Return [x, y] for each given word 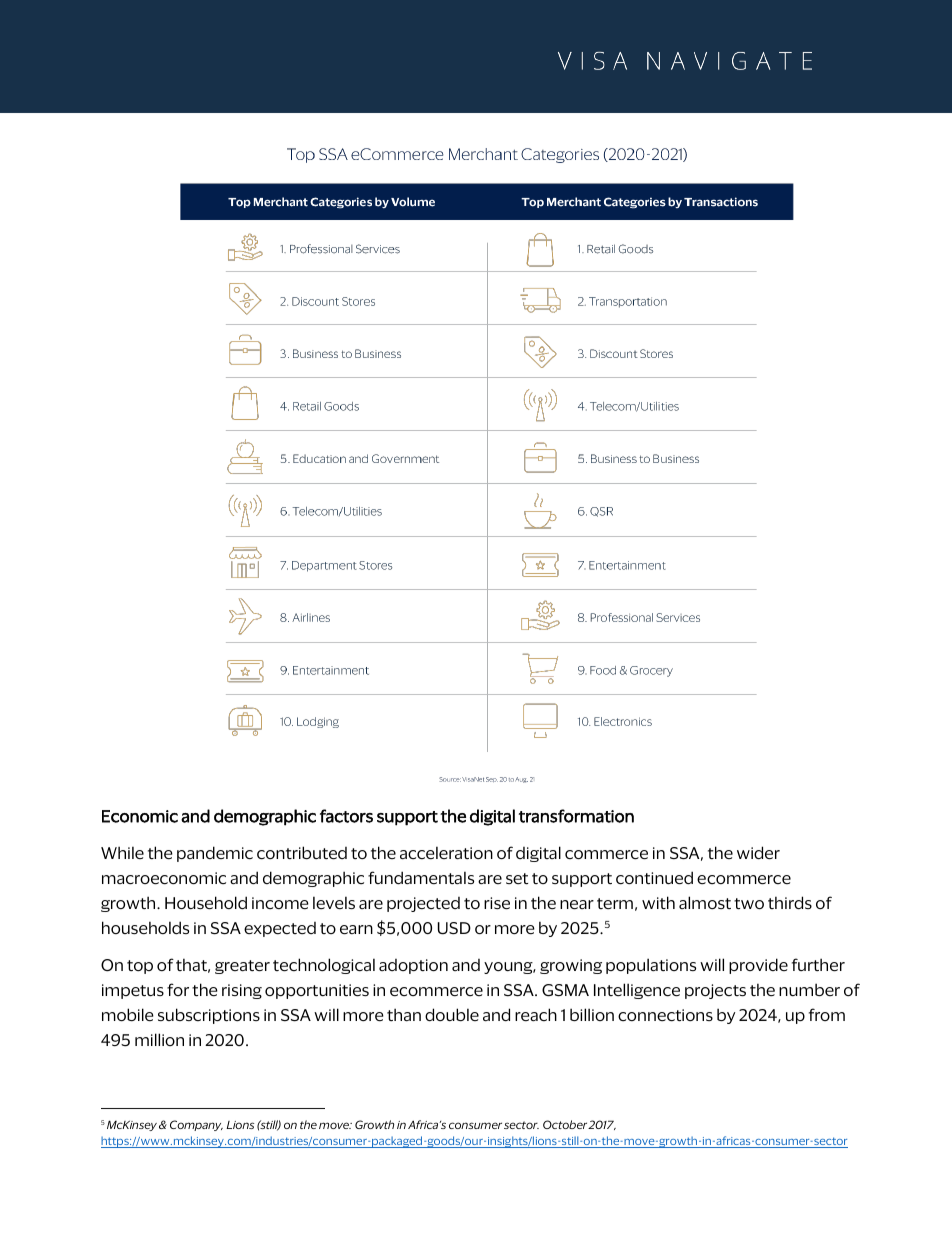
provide [758, 966]
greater [242, 967]
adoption [413, 966]
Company [196, 1125]
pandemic [215, 854]
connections [665, 1015]
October [566, 1124]
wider [758, 853]
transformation [576, 816]
